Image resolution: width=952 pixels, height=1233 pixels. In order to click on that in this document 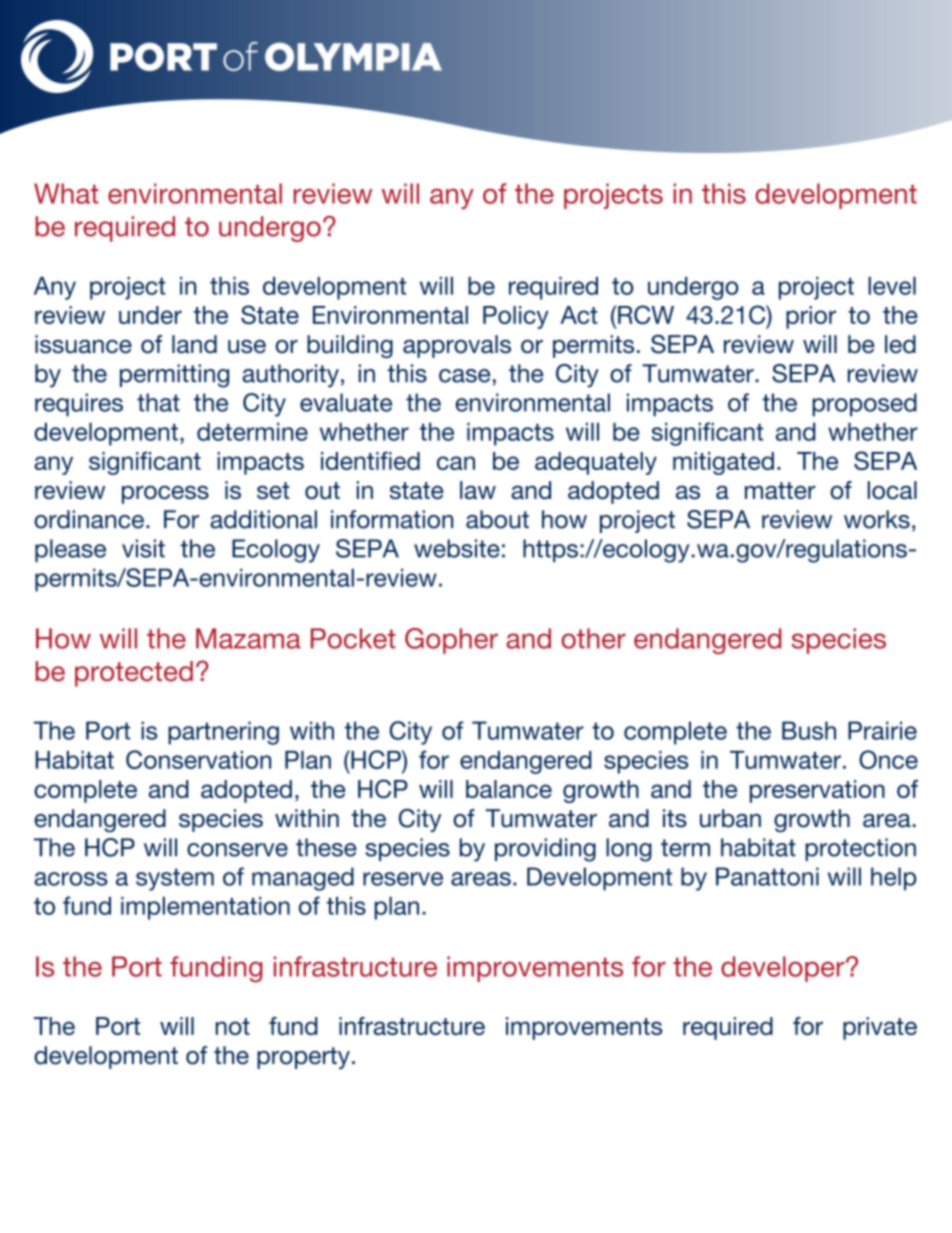, I will do `click(158, 402)`.
